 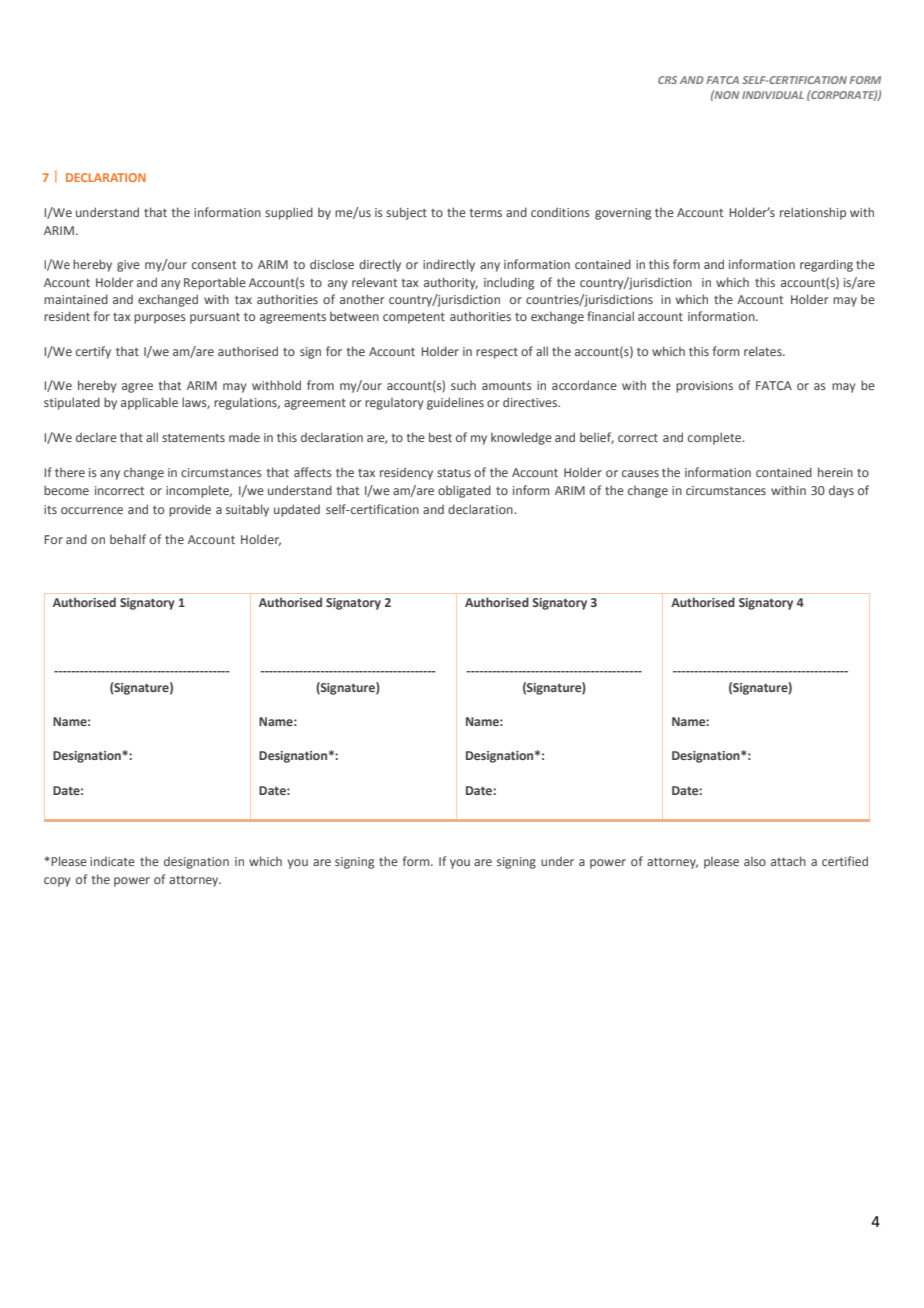 I want to click on supplied, so click(x=289, y=213).
